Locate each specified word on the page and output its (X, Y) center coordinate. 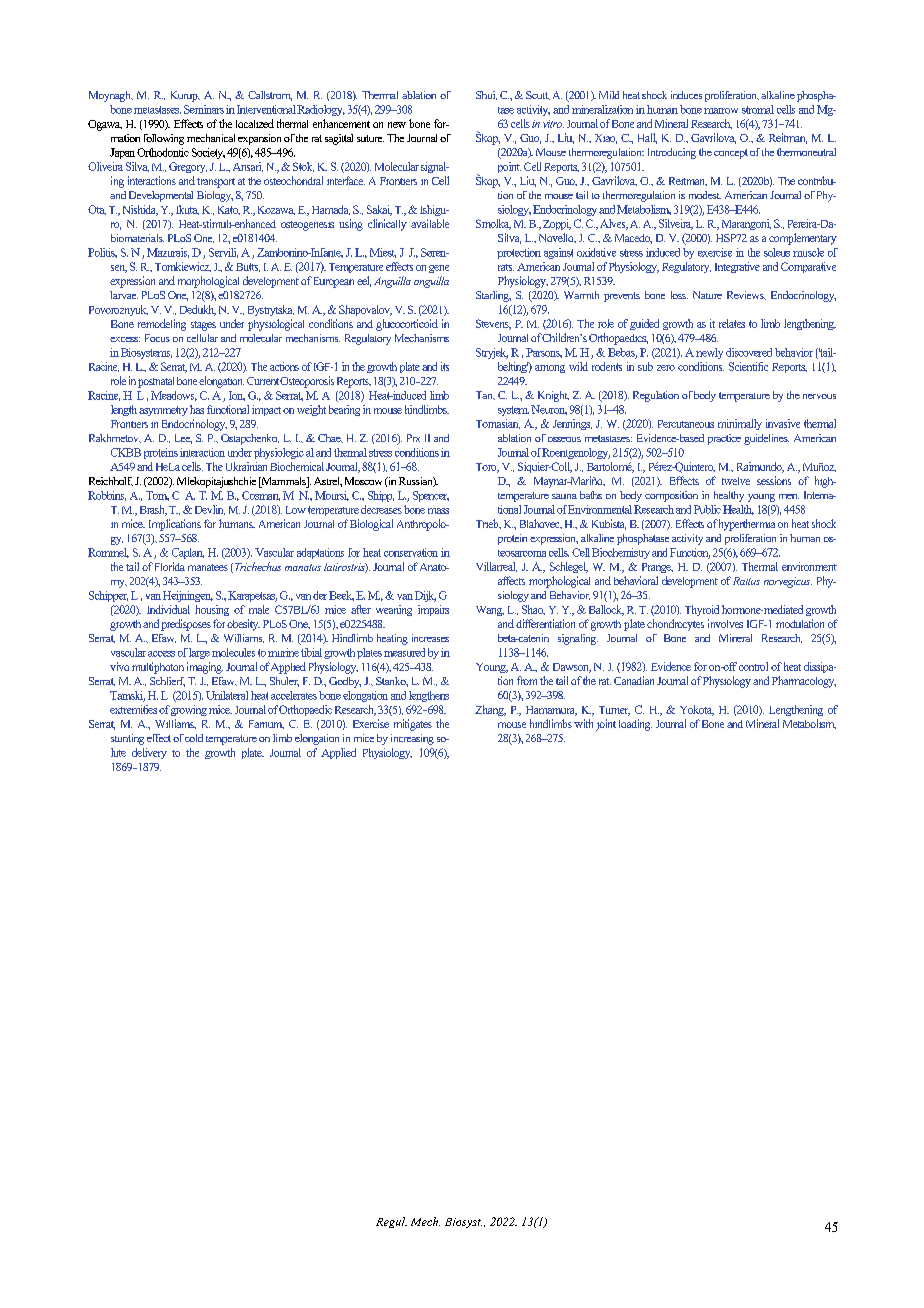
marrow (721, 111)
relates (732, 323)
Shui (486, 95)
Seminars (204, 109)
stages (203, 326)
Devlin (210, 510)
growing (189, 710)
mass (438, 511)
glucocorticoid (407, 325)
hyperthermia (746, 525)
